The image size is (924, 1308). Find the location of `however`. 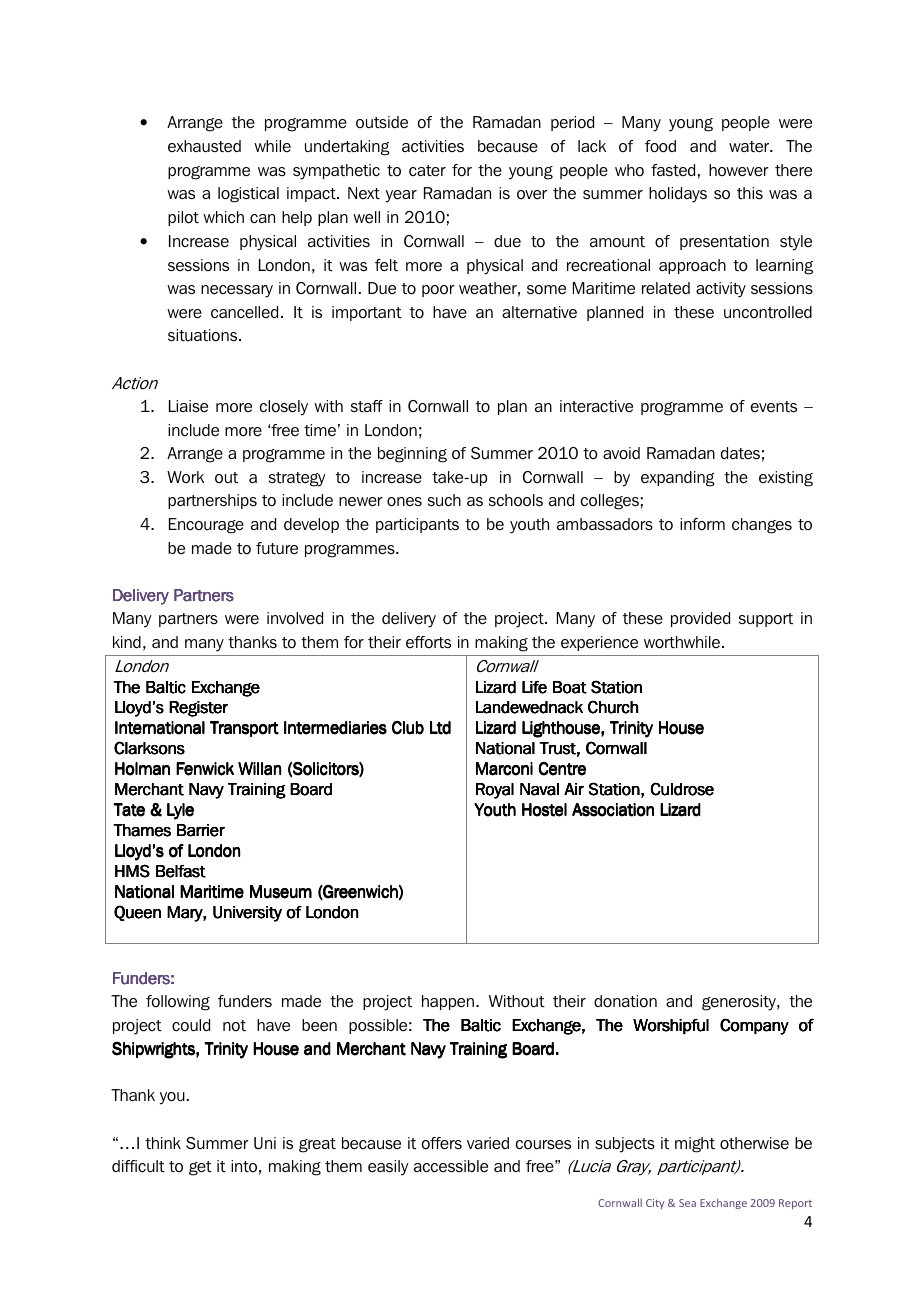

however is located at coordinates (739, 170).
